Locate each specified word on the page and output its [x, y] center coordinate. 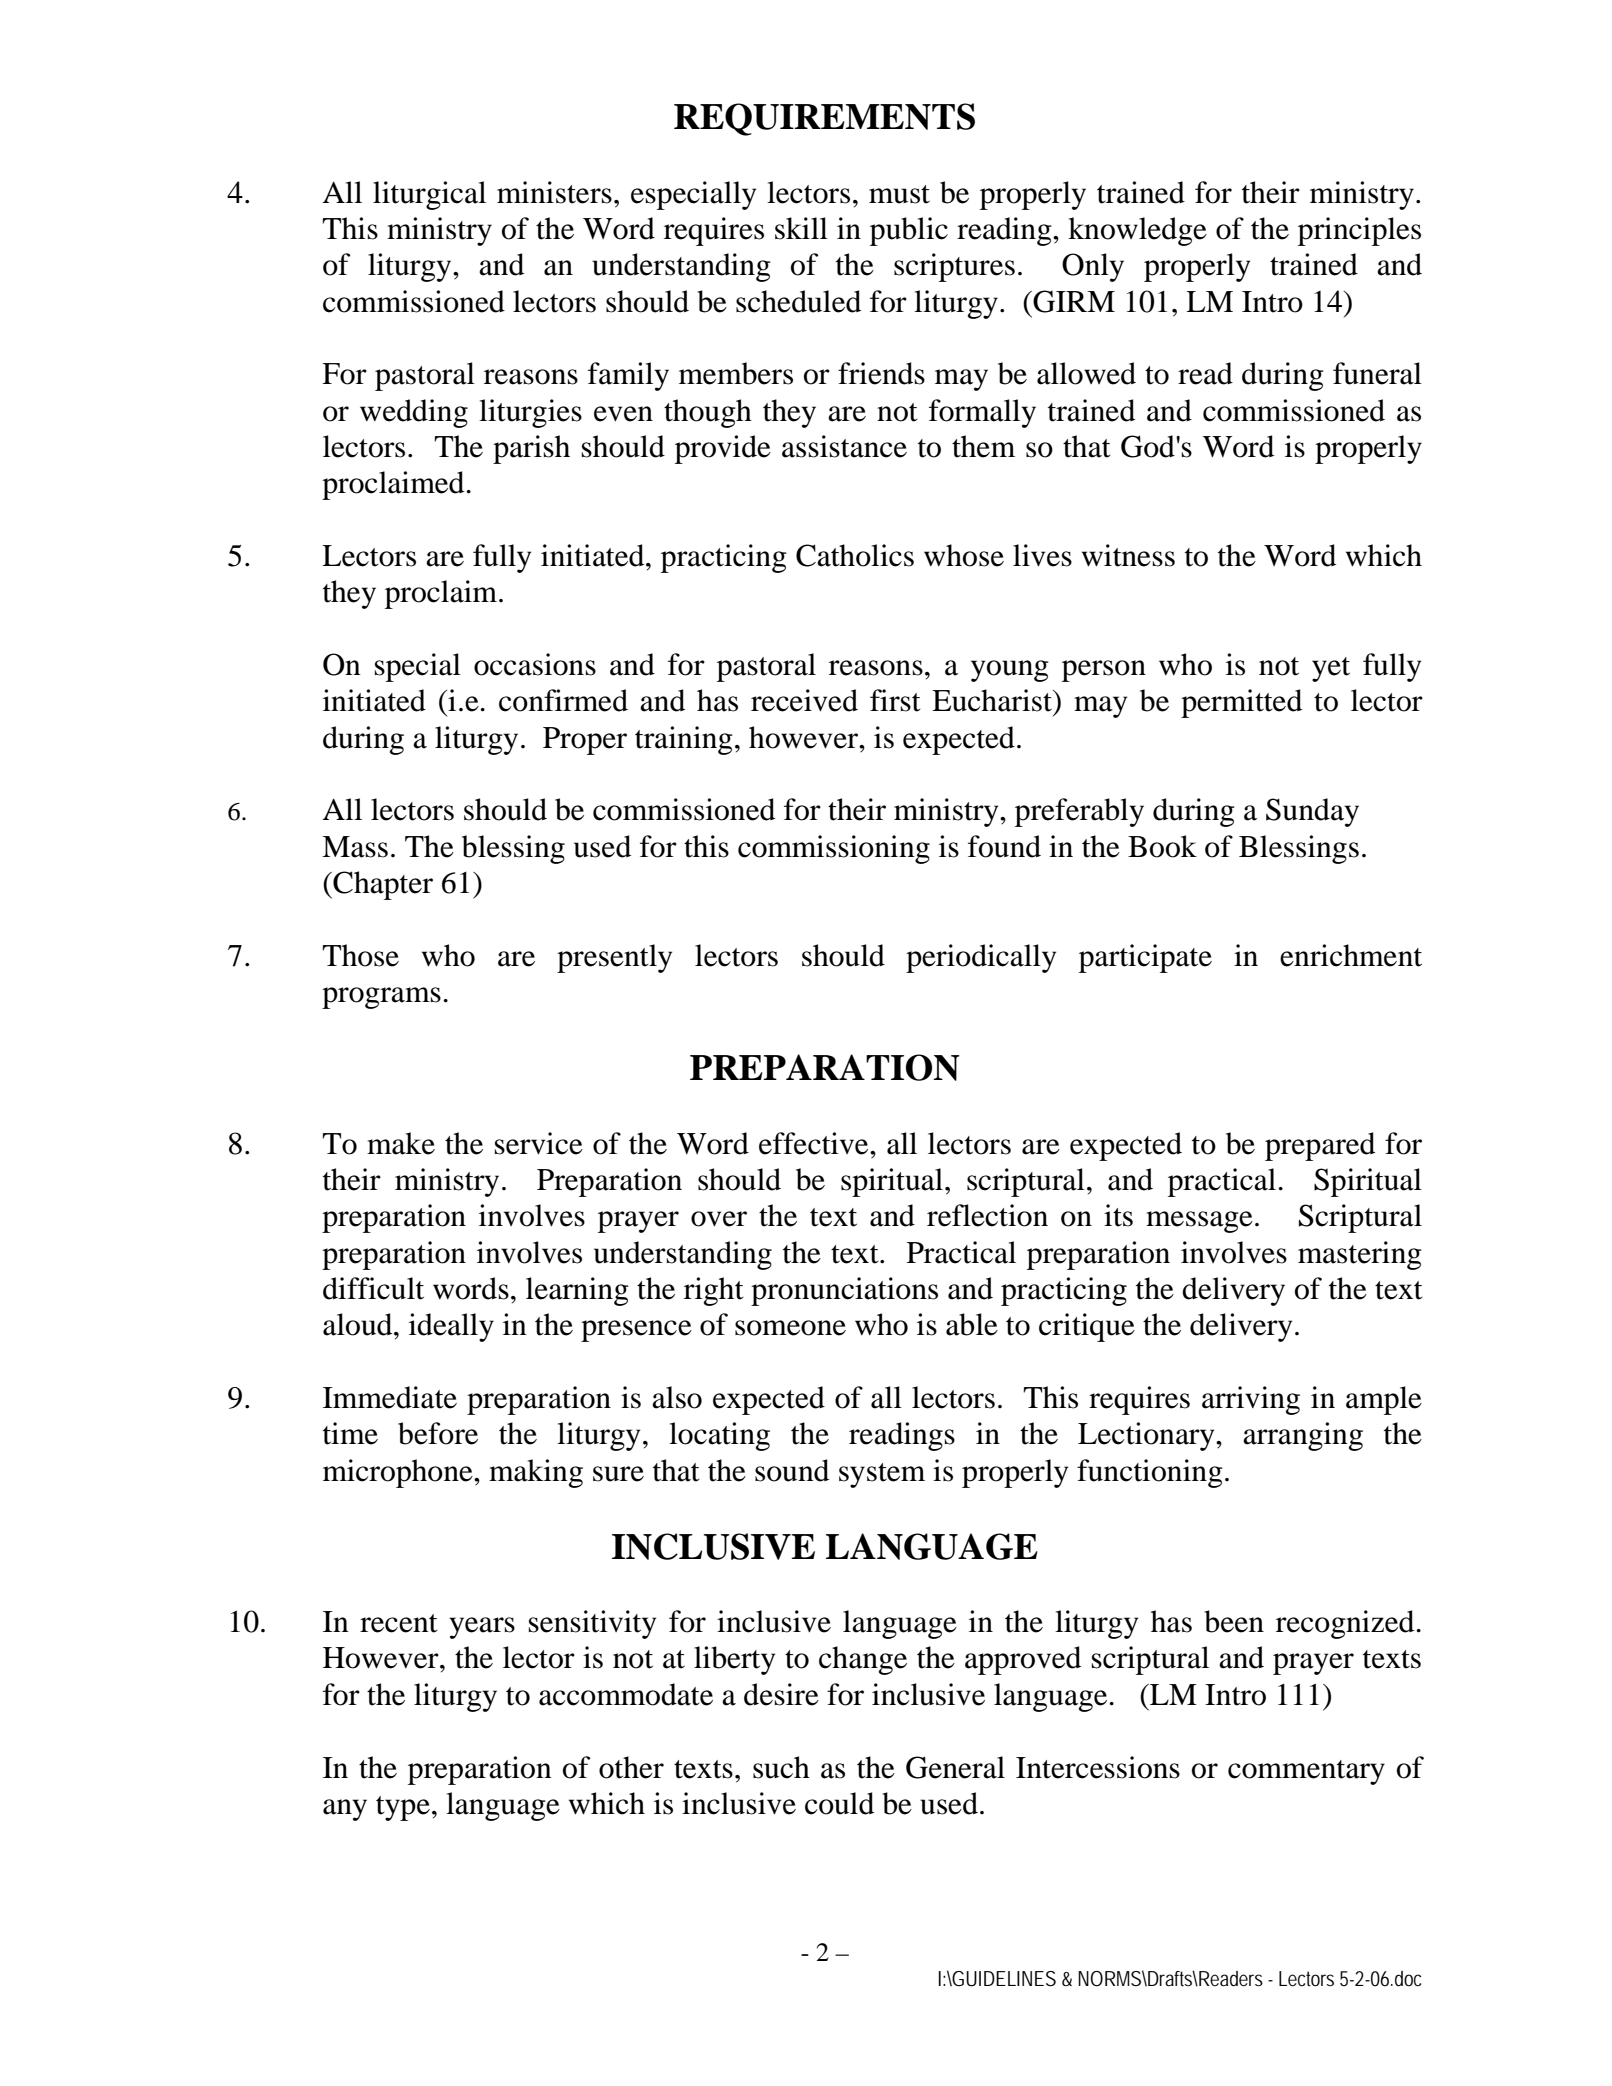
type [403, 1808]
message [1199, 1222]
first [895, 700]
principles [1359, 231]
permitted [1241, 703]
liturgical [429, 195]
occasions [535, 664]
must [899, 194]
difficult [373, 1288]
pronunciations [844, 1291]
